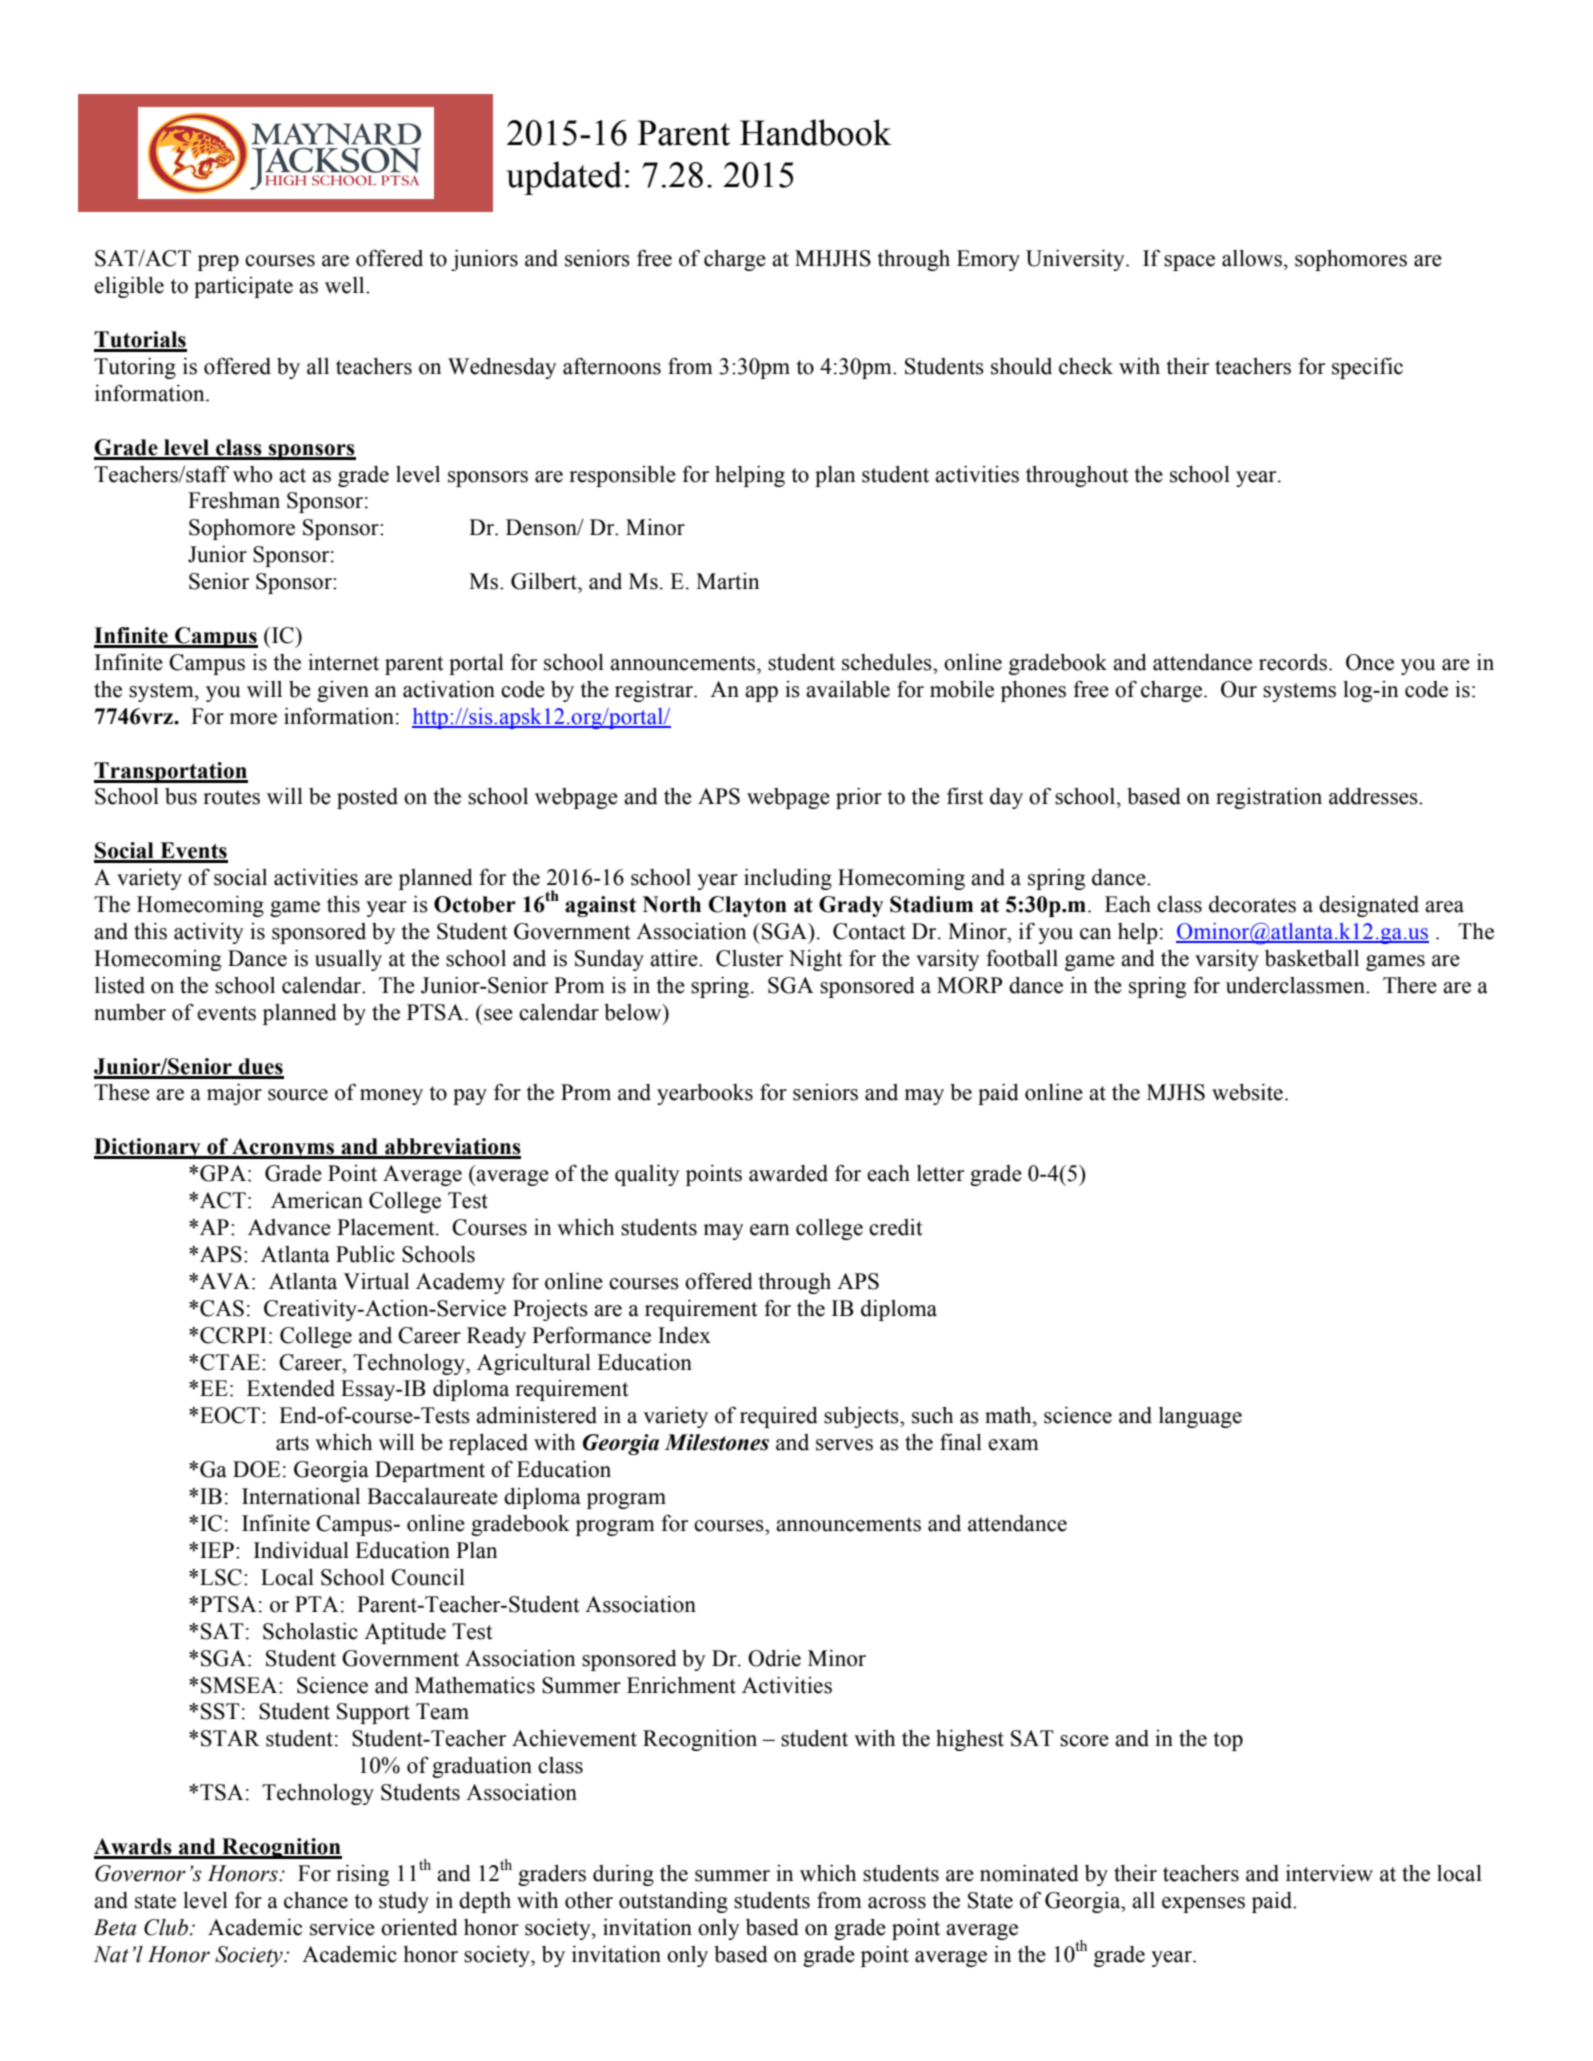  What do you see at coordinates (316, 1900) in the screenshot?
I see `chance` at bounding box center [316, 1900].
